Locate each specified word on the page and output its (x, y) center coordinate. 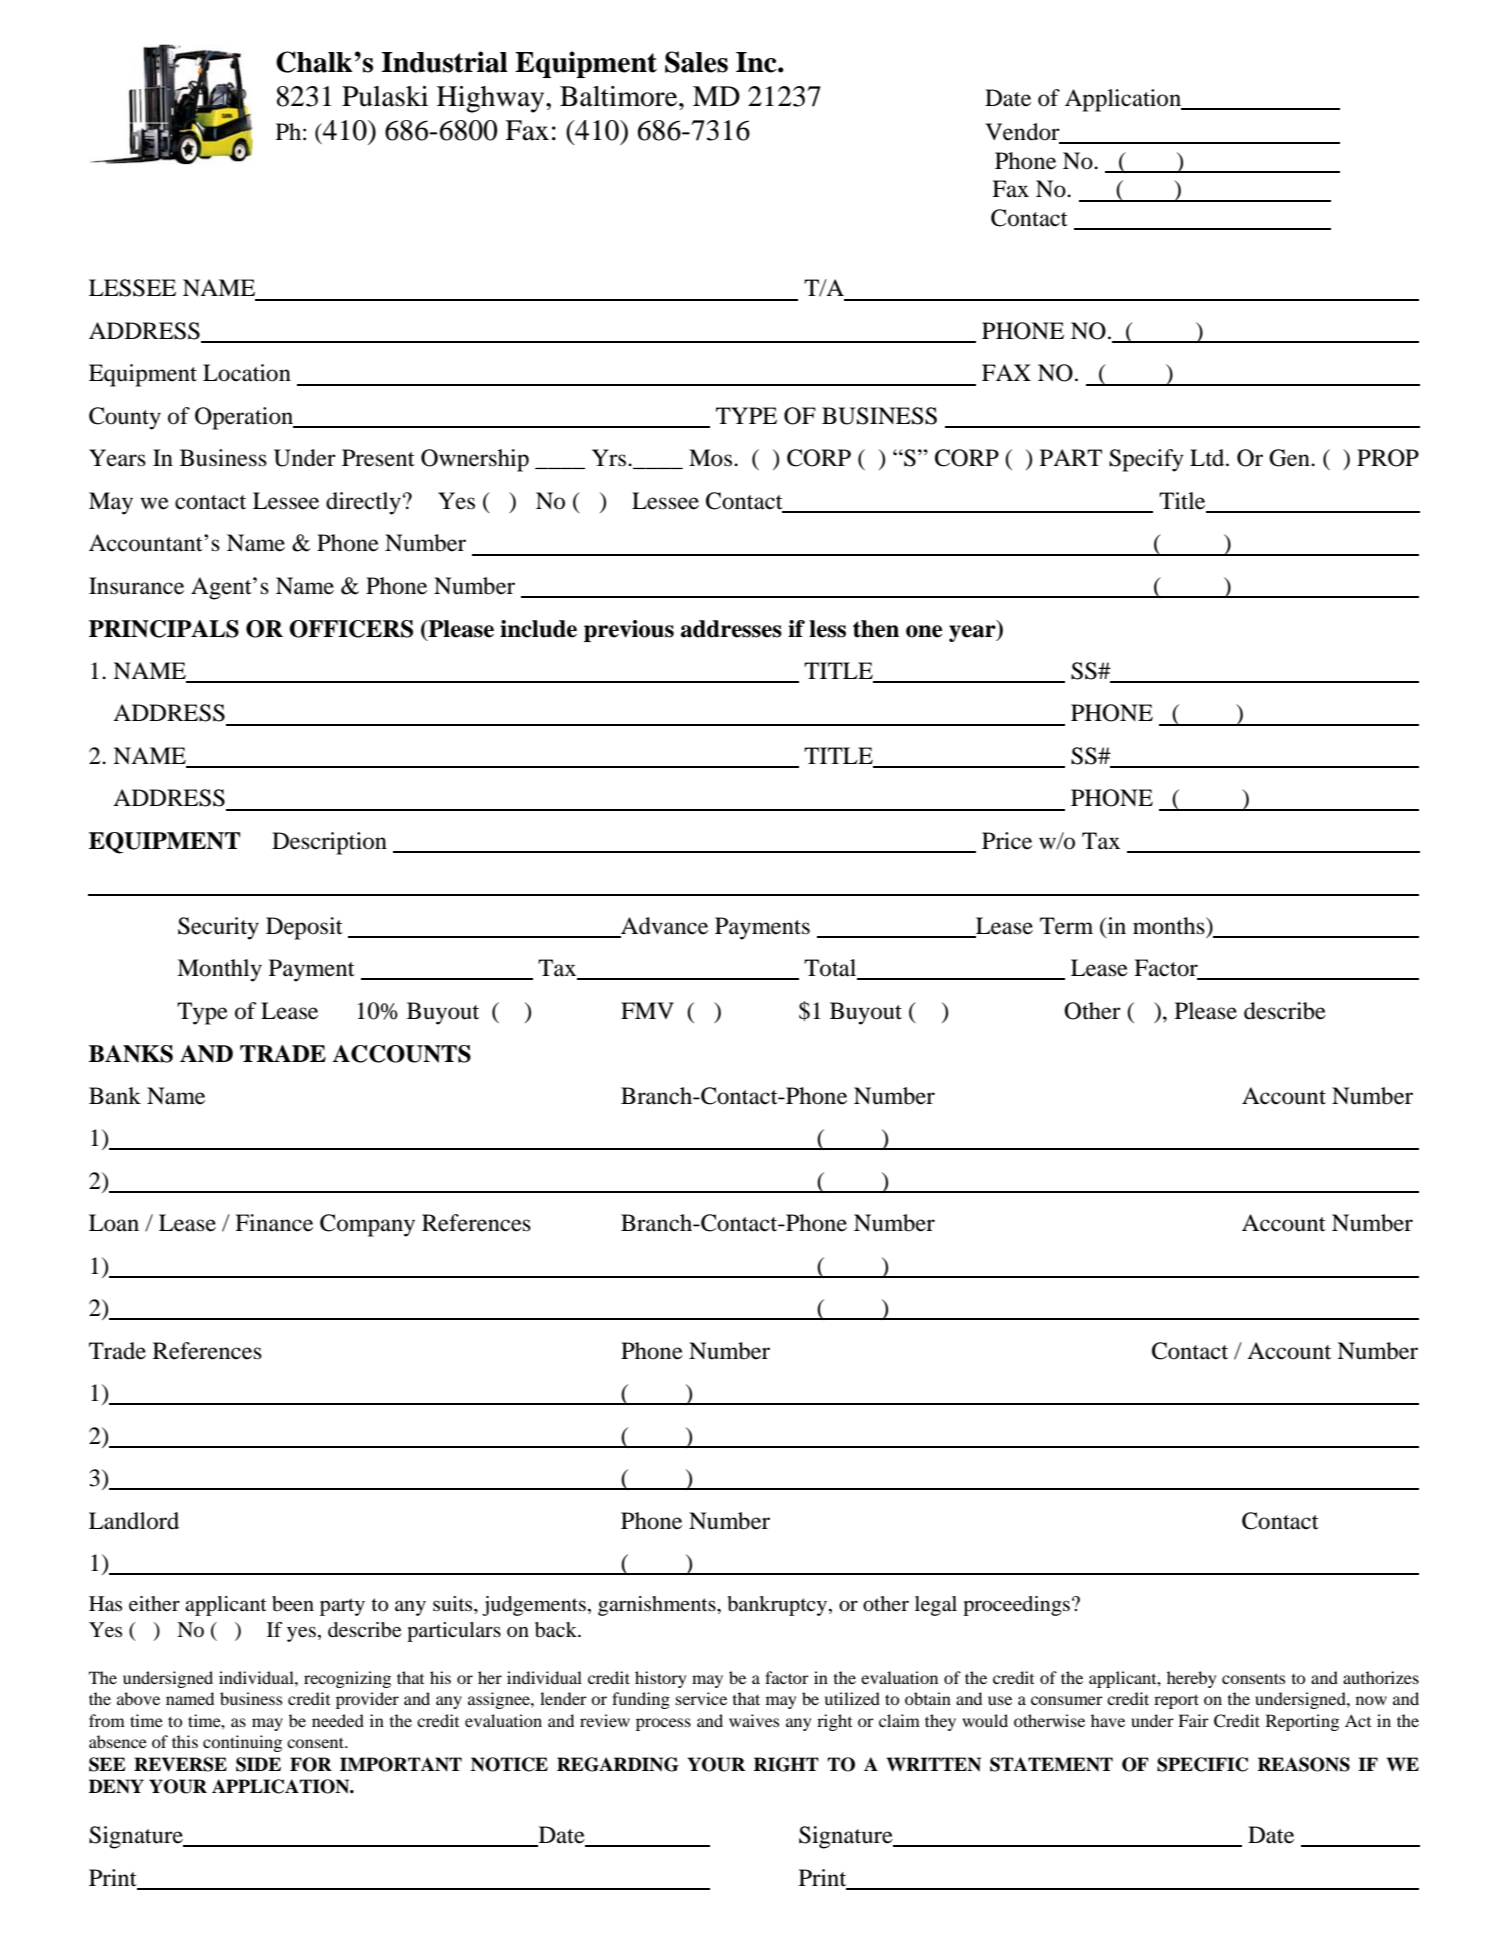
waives (754, 1720)
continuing (242, 1743)
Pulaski (385, 96)
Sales (696, 62)
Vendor (1022, 132)
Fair (1193, 1720)
